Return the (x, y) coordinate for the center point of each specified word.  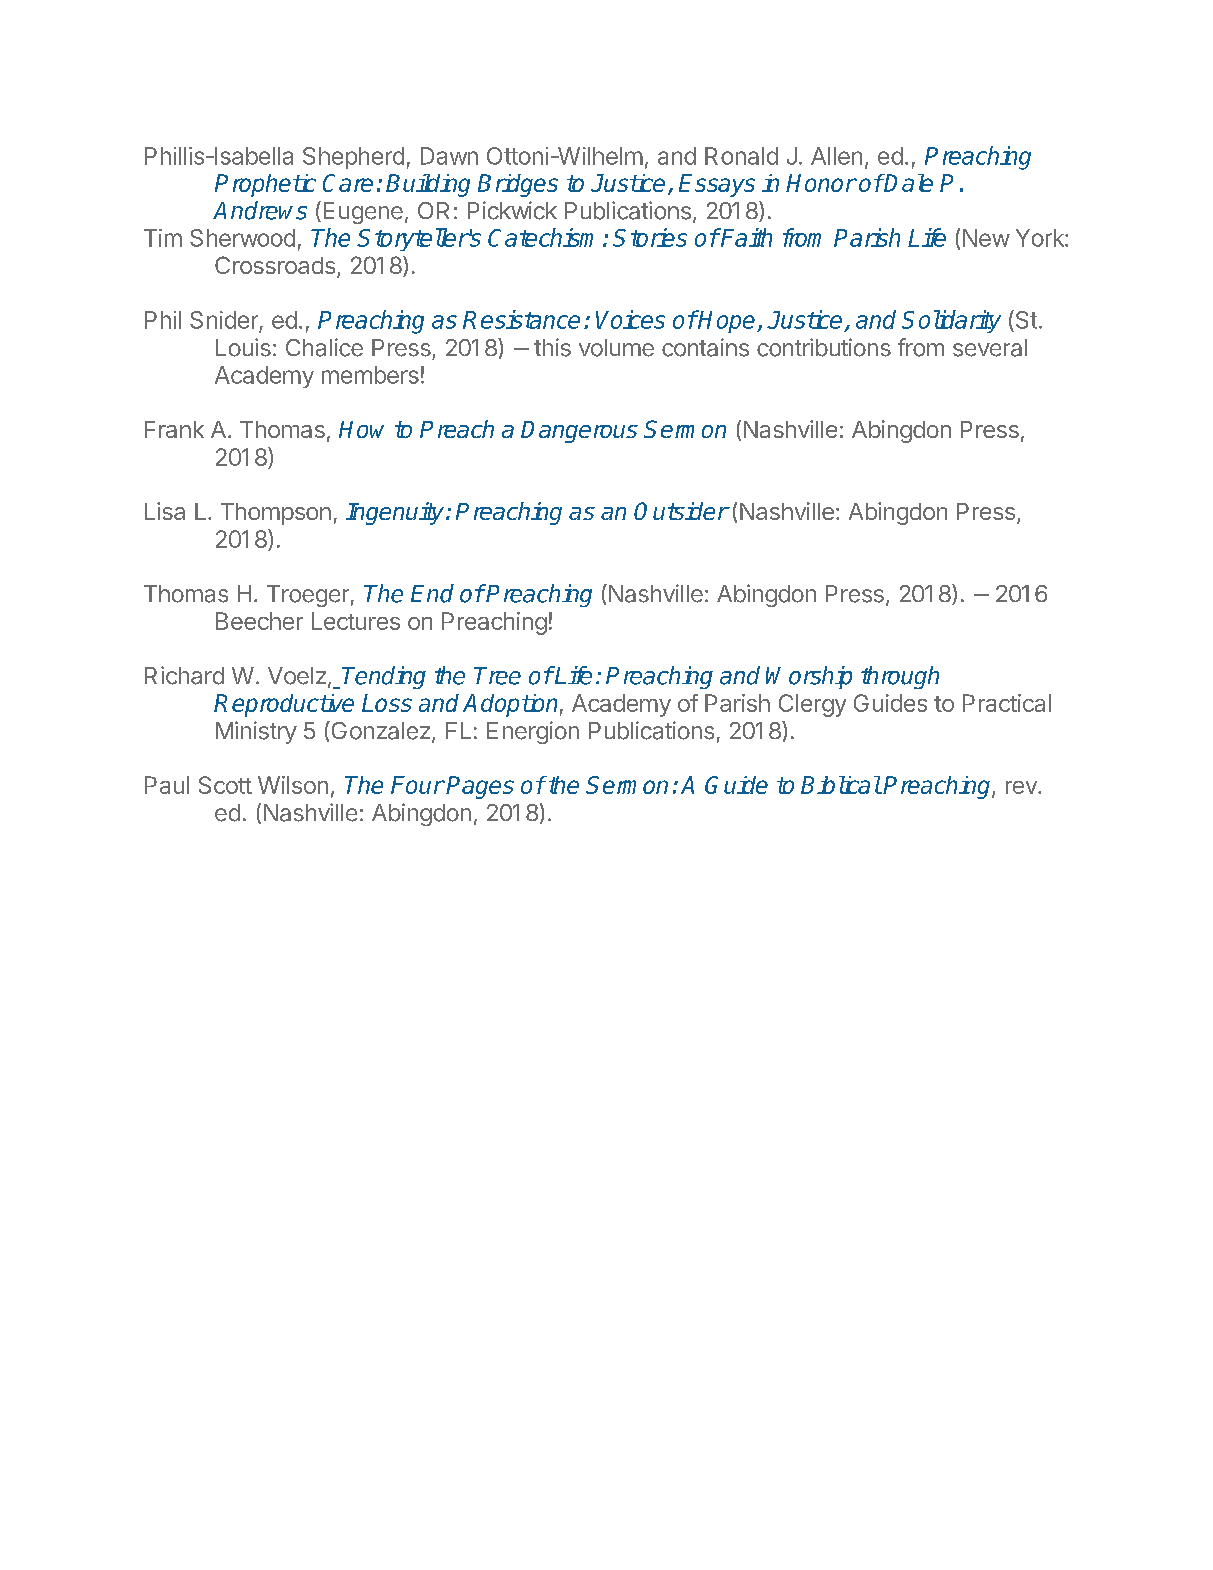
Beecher (259, 621)
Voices (630, 319)
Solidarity (951, 321)
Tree (497, 676)
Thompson (276, 514)
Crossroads (275, 265)
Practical (1007, 703)
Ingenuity (396, 513)
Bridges (518, 185)
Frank (174, 429)
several (990, 348)
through (900, 677)
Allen (836, 156)
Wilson (293, 785)
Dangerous (579, 432)
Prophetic (265, 185)
